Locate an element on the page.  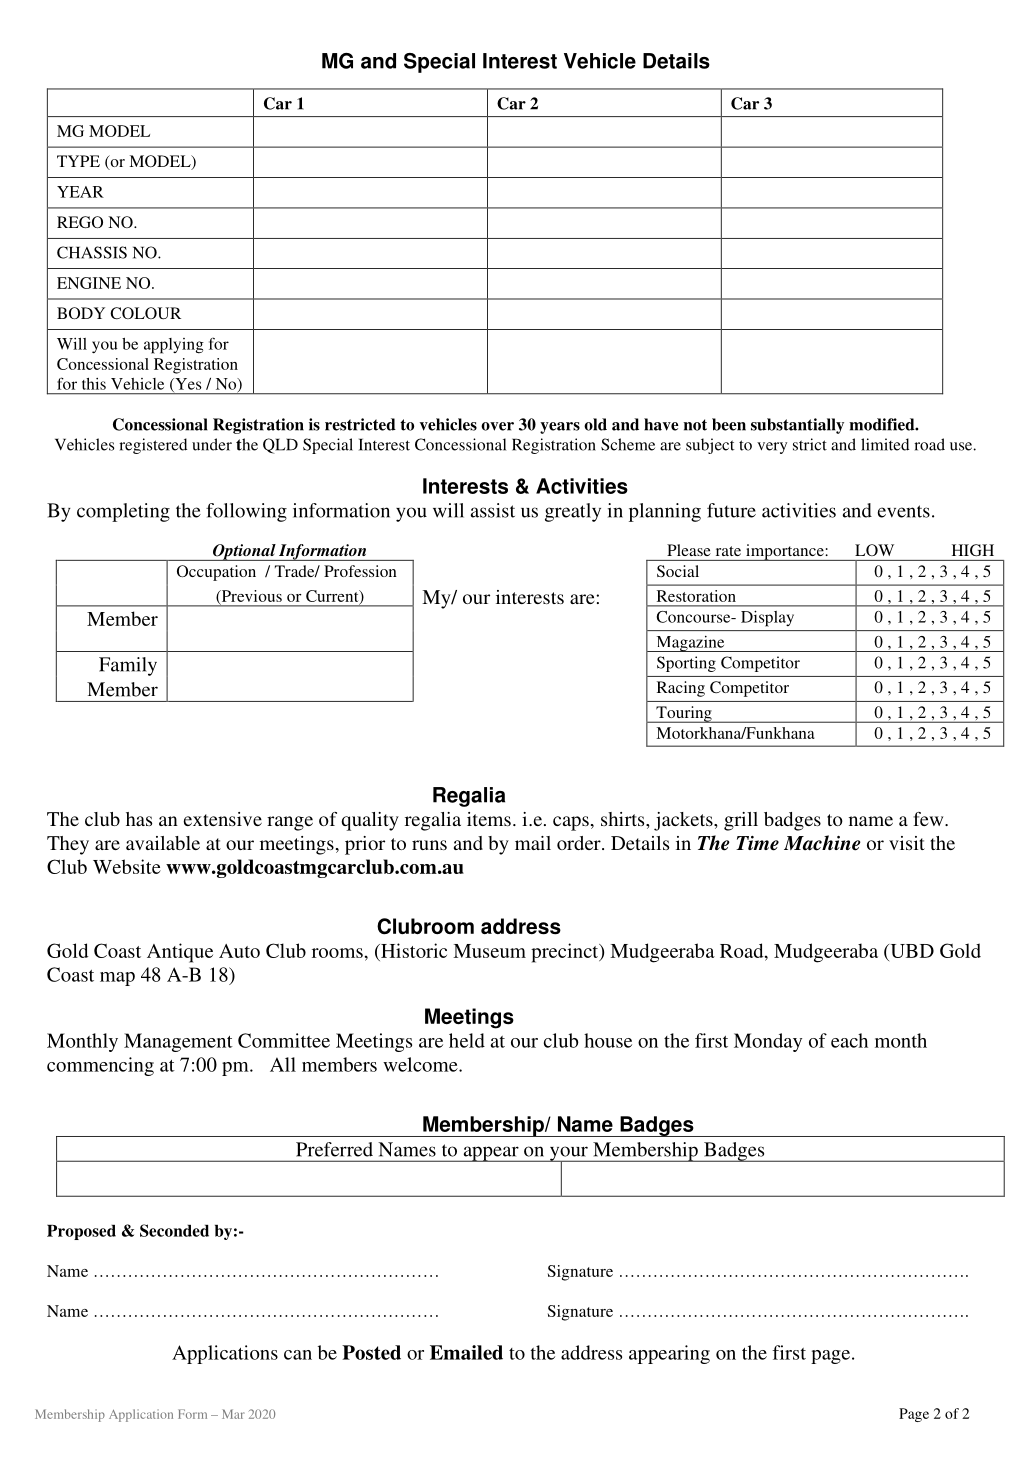
assist is located at coordinates (493, 510).
